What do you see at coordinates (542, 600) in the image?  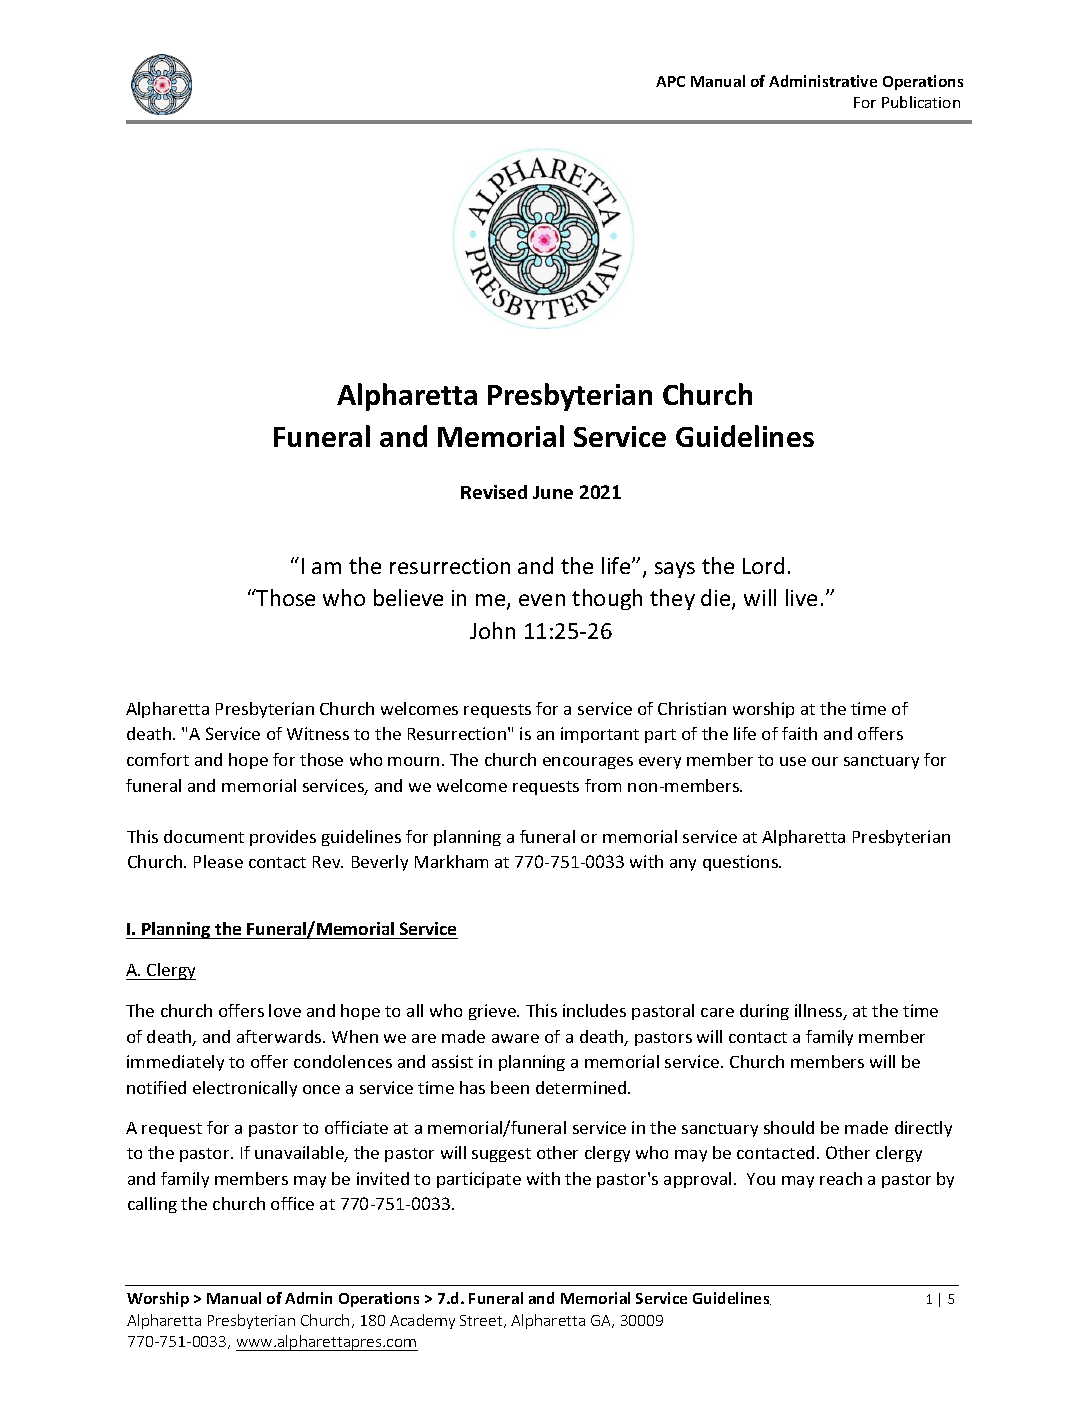 I see `even` at bounding box center [542, 600].
